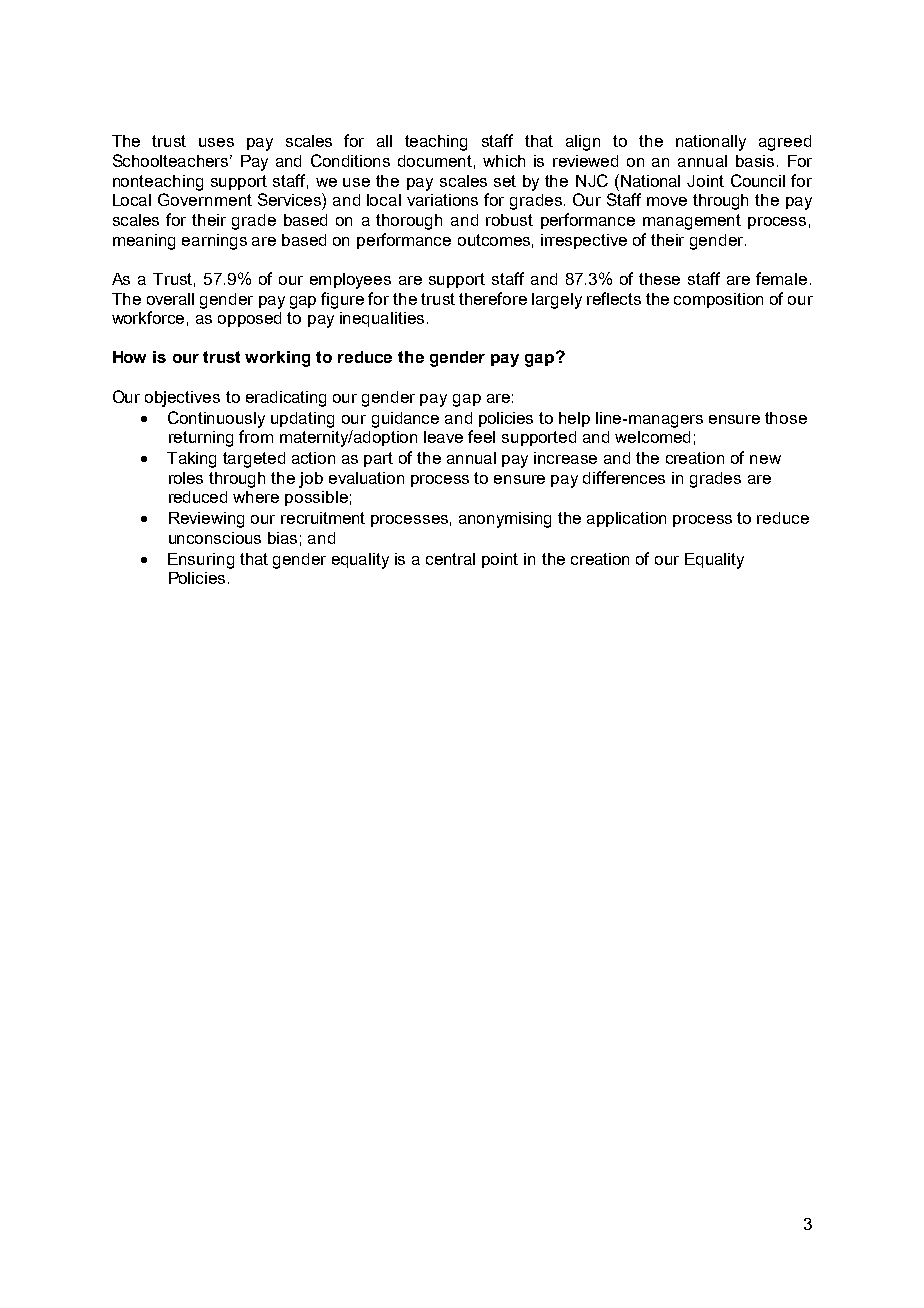  What do you see at coordinates (277, 359) in the page?
I see `working` at bounding box center [277, 359].
